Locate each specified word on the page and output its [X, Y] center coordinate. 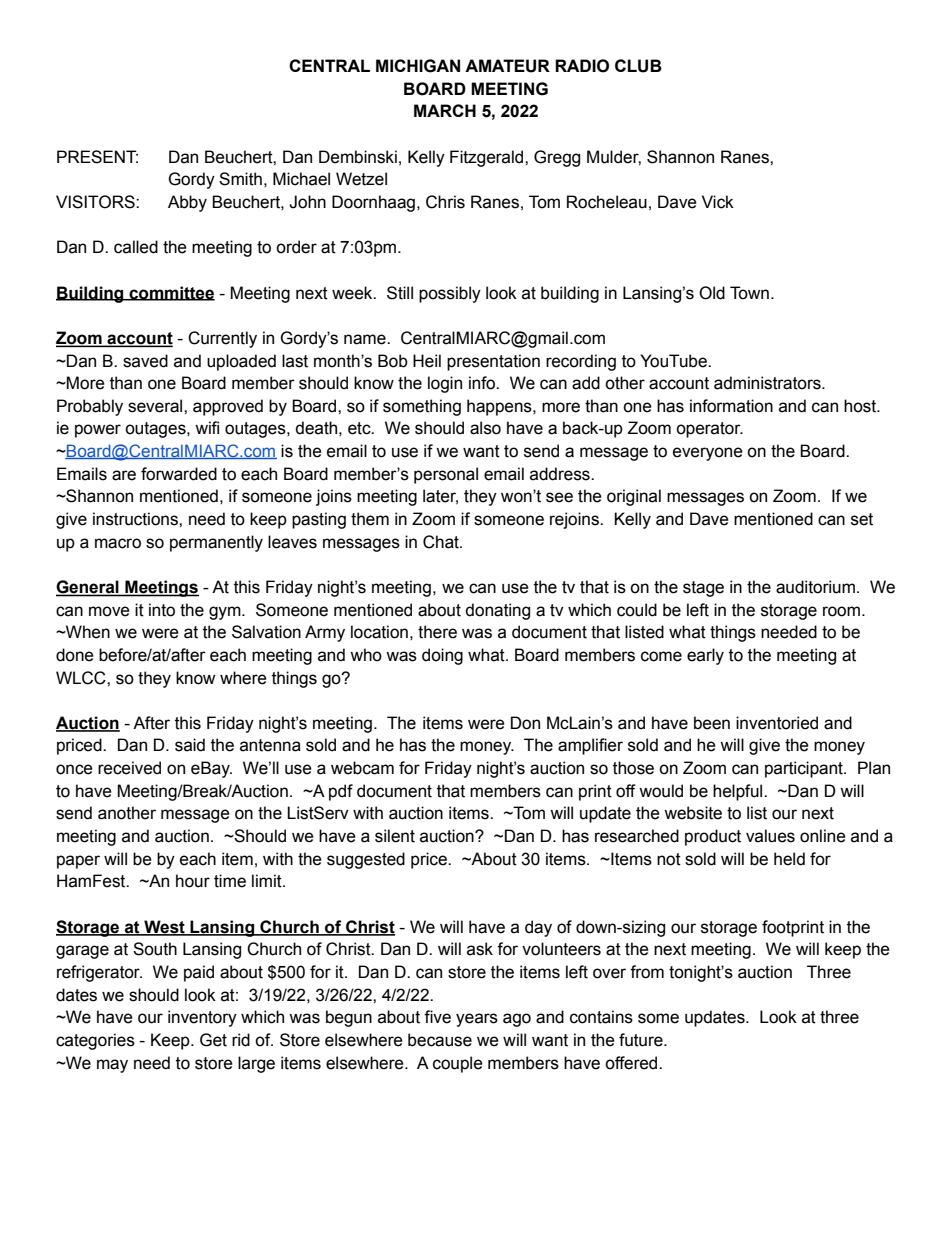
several [156, 406]
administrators [768, 383]
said [190, 745]
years [477, 1020]
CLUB [638, 66]
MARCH [445, 110]
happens [500, 407]
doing [442, 656]
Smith [240, 179]
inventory [202, 1018]
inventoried [777, 723]
